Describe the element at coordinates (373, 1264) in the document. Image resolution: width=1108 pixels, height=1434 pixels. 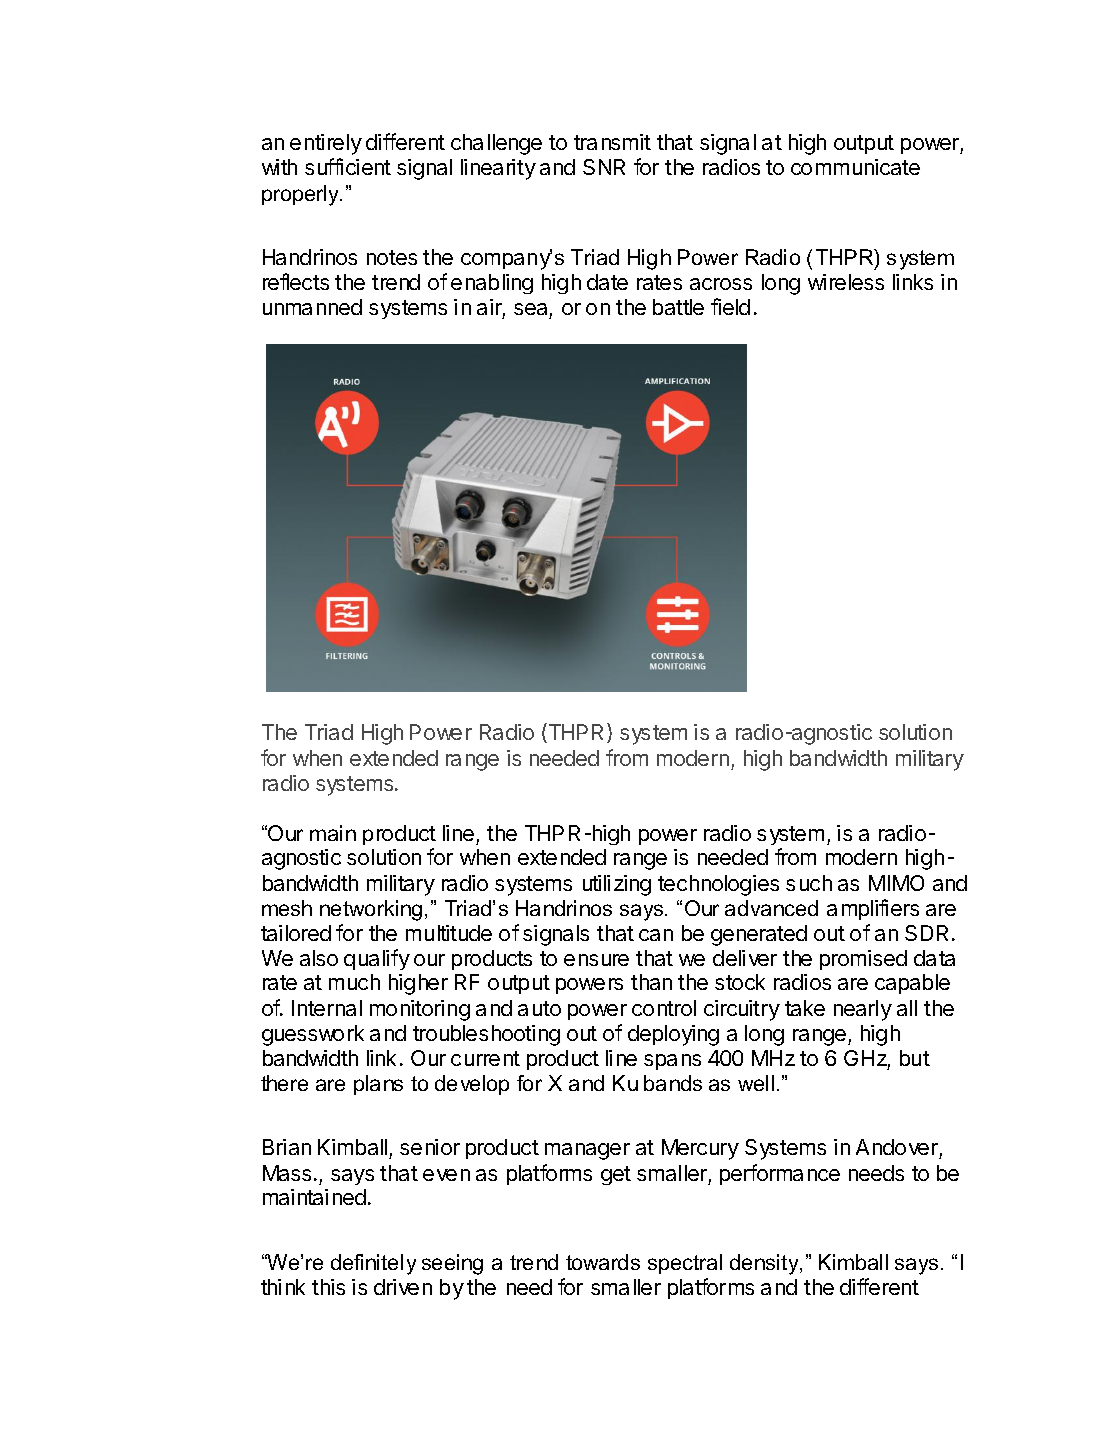
I see `definitely` at that location.
